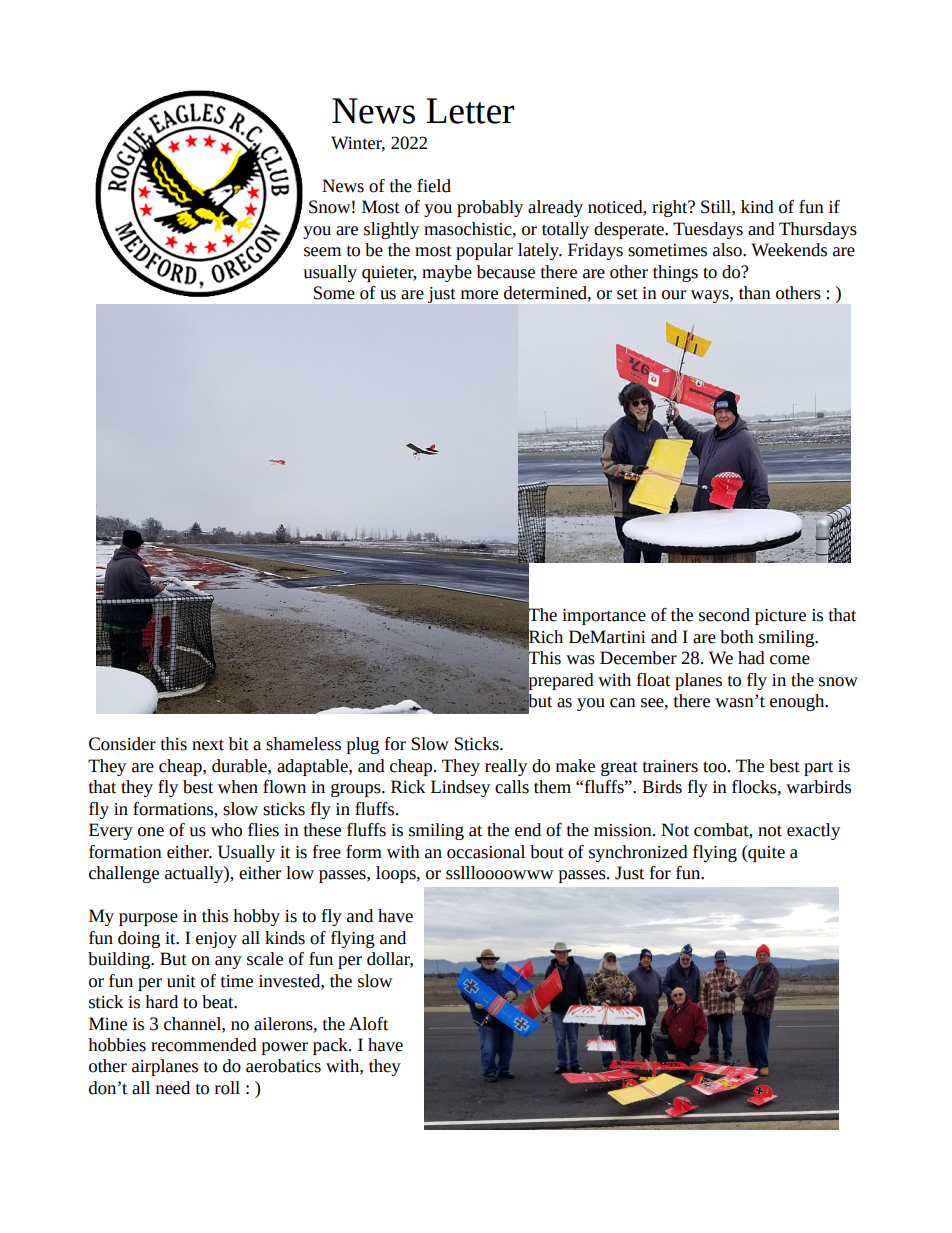 The image size is (952, 1233). Describe the element at coordinates (604, 617) in the screenshot. I see `importance` at that location.
